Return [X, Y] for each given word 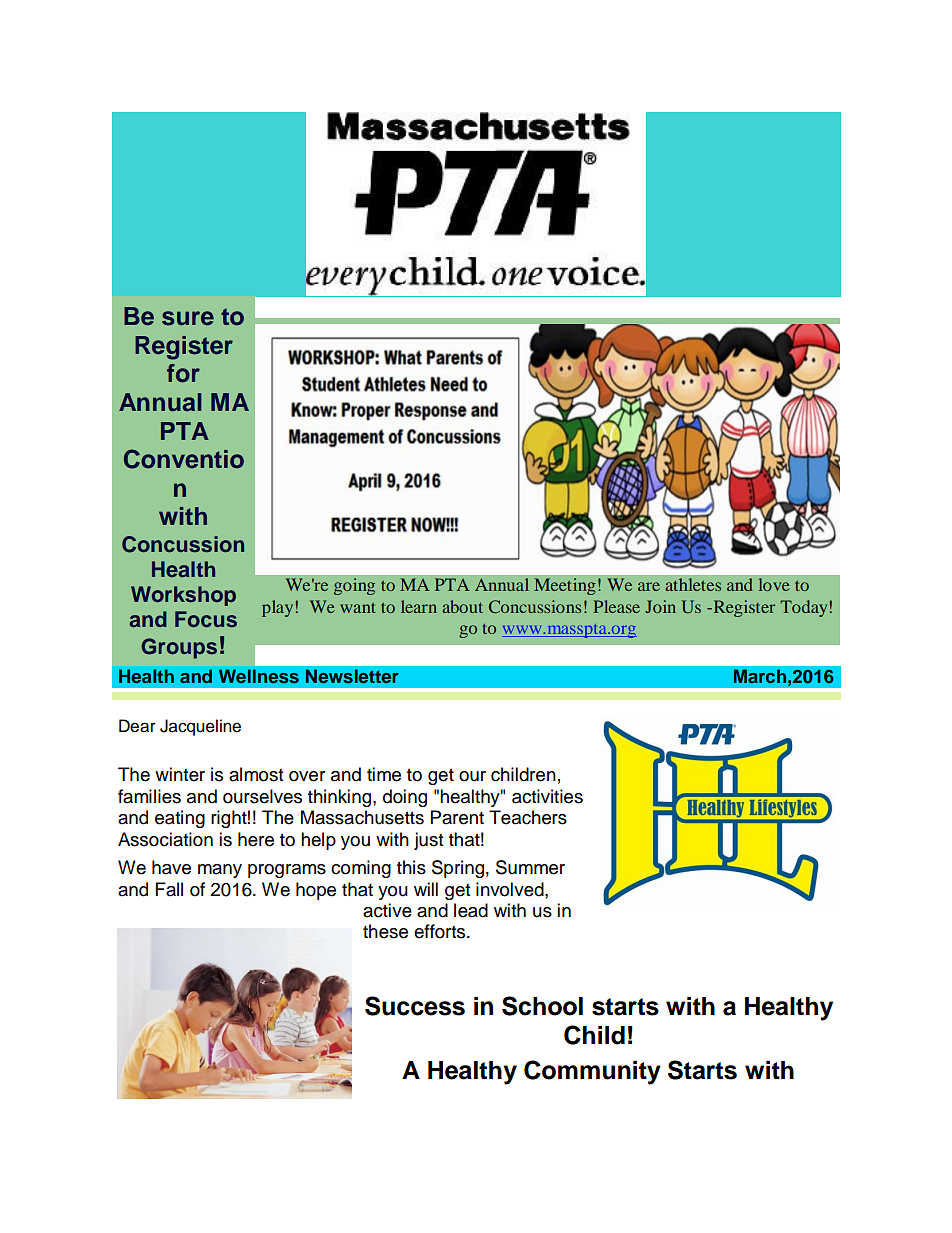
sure [188, 318]
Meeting [565, 586]
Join [660, 606]
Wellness [259, 676]
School [542, 1006]
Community [592, 1072]
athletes [693, 584]
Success [415, 1006]
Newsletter [352, 676]
